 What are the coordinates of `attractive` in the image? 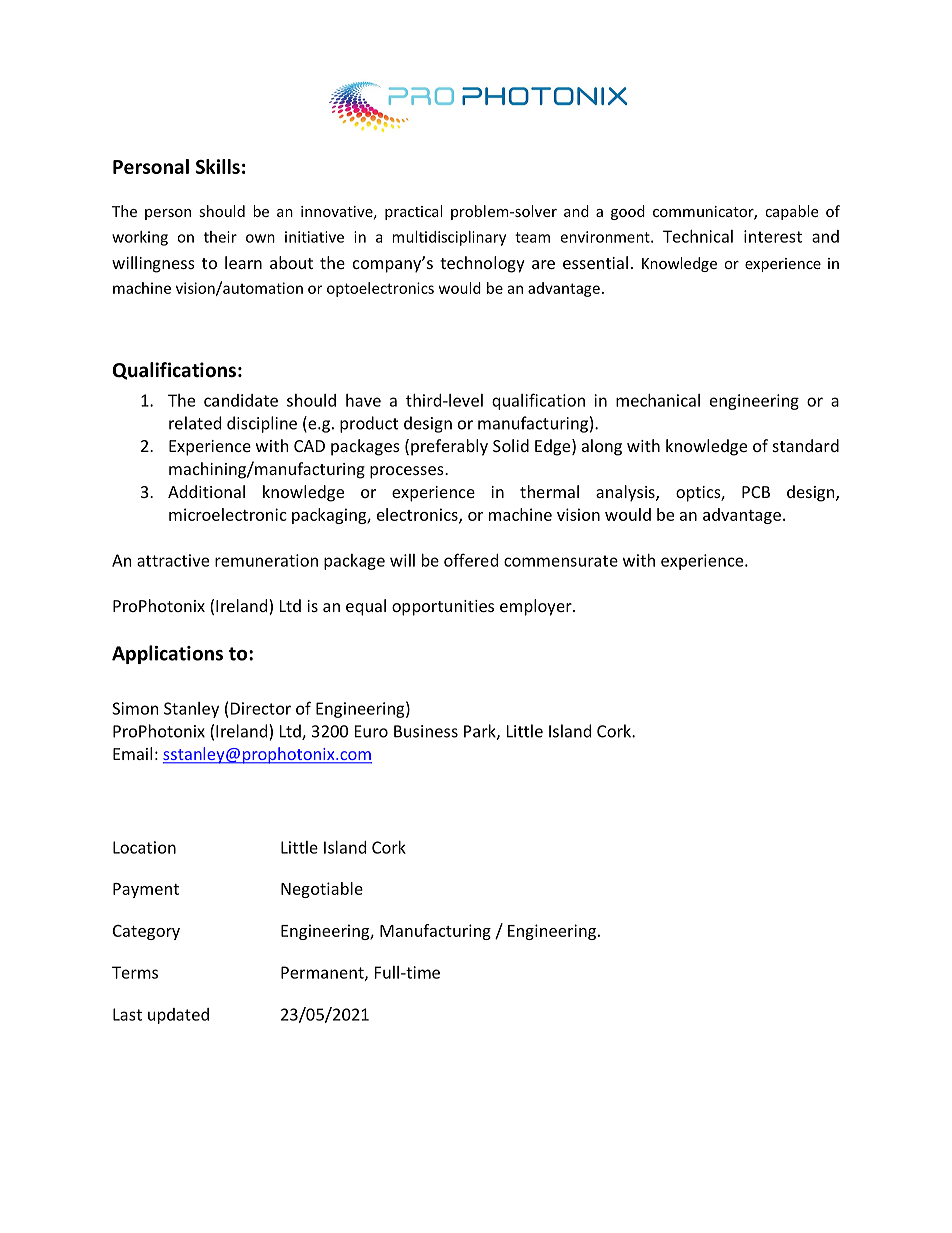 It's located at (173, 560).
